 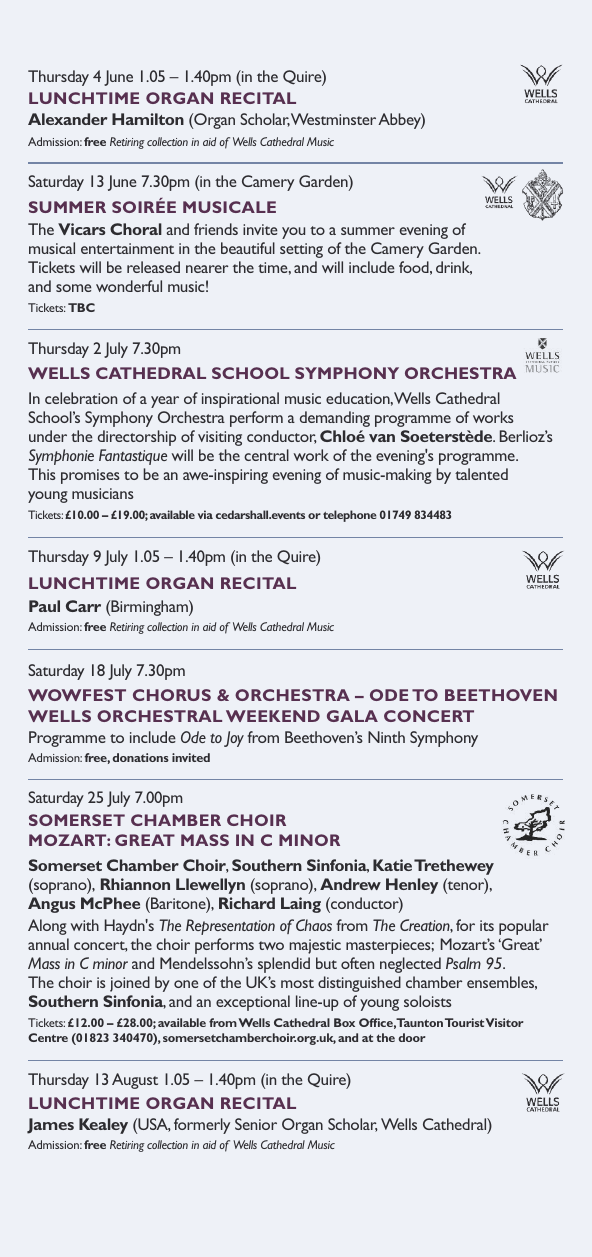 What do you see at coordinates (67, 119) in the screenshot?
I see `Alexander` at bounding box center [67, 119].
